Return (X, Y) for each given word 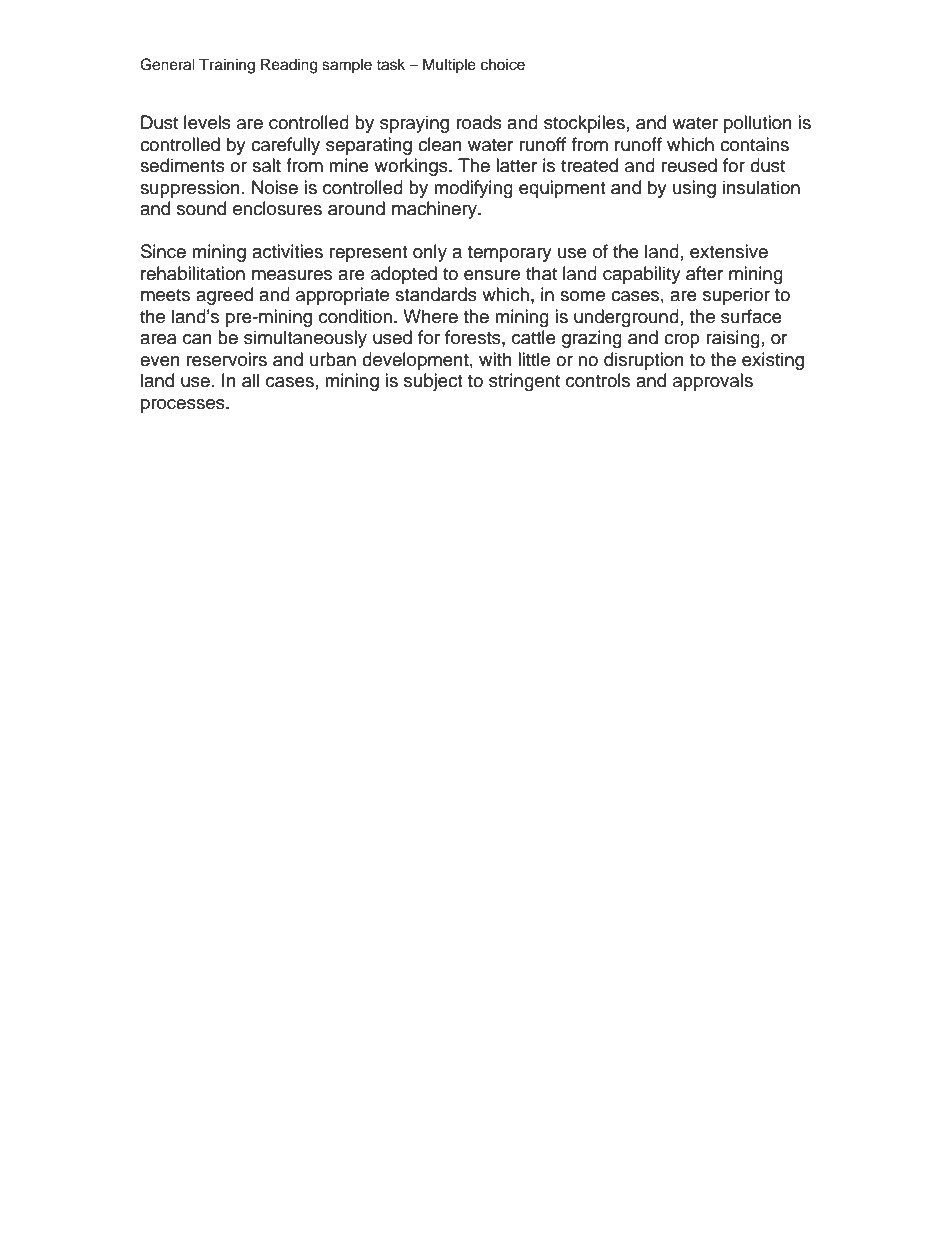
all (250, 380)
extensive (729, 251)
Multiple (449, 65)
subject (433, 382)
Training (227, 66)
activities (287, 251)
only (430, 253)
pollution (758, 124)
